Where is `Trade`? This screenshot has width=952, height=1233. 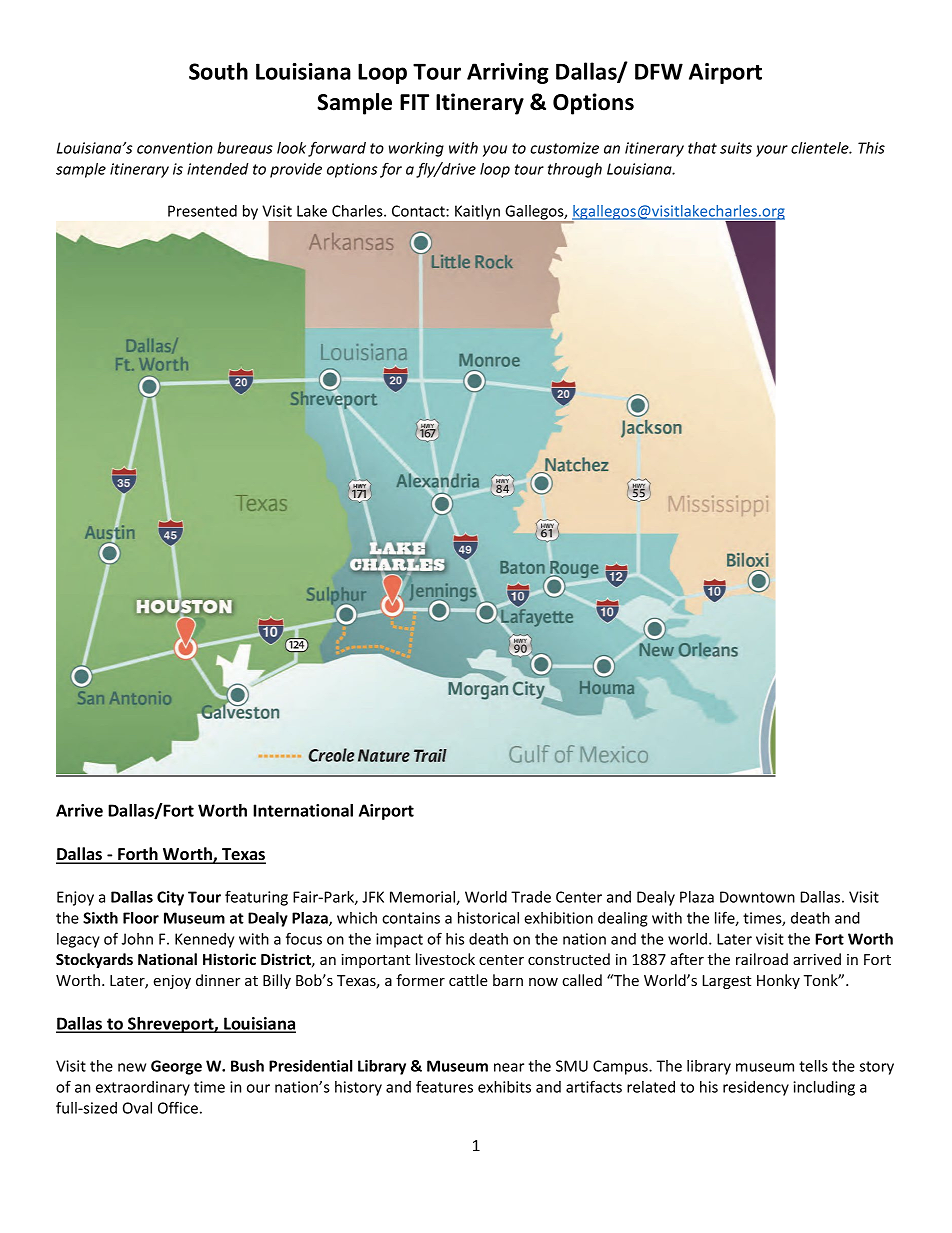 Trade is located at coordinates (531, 897).
